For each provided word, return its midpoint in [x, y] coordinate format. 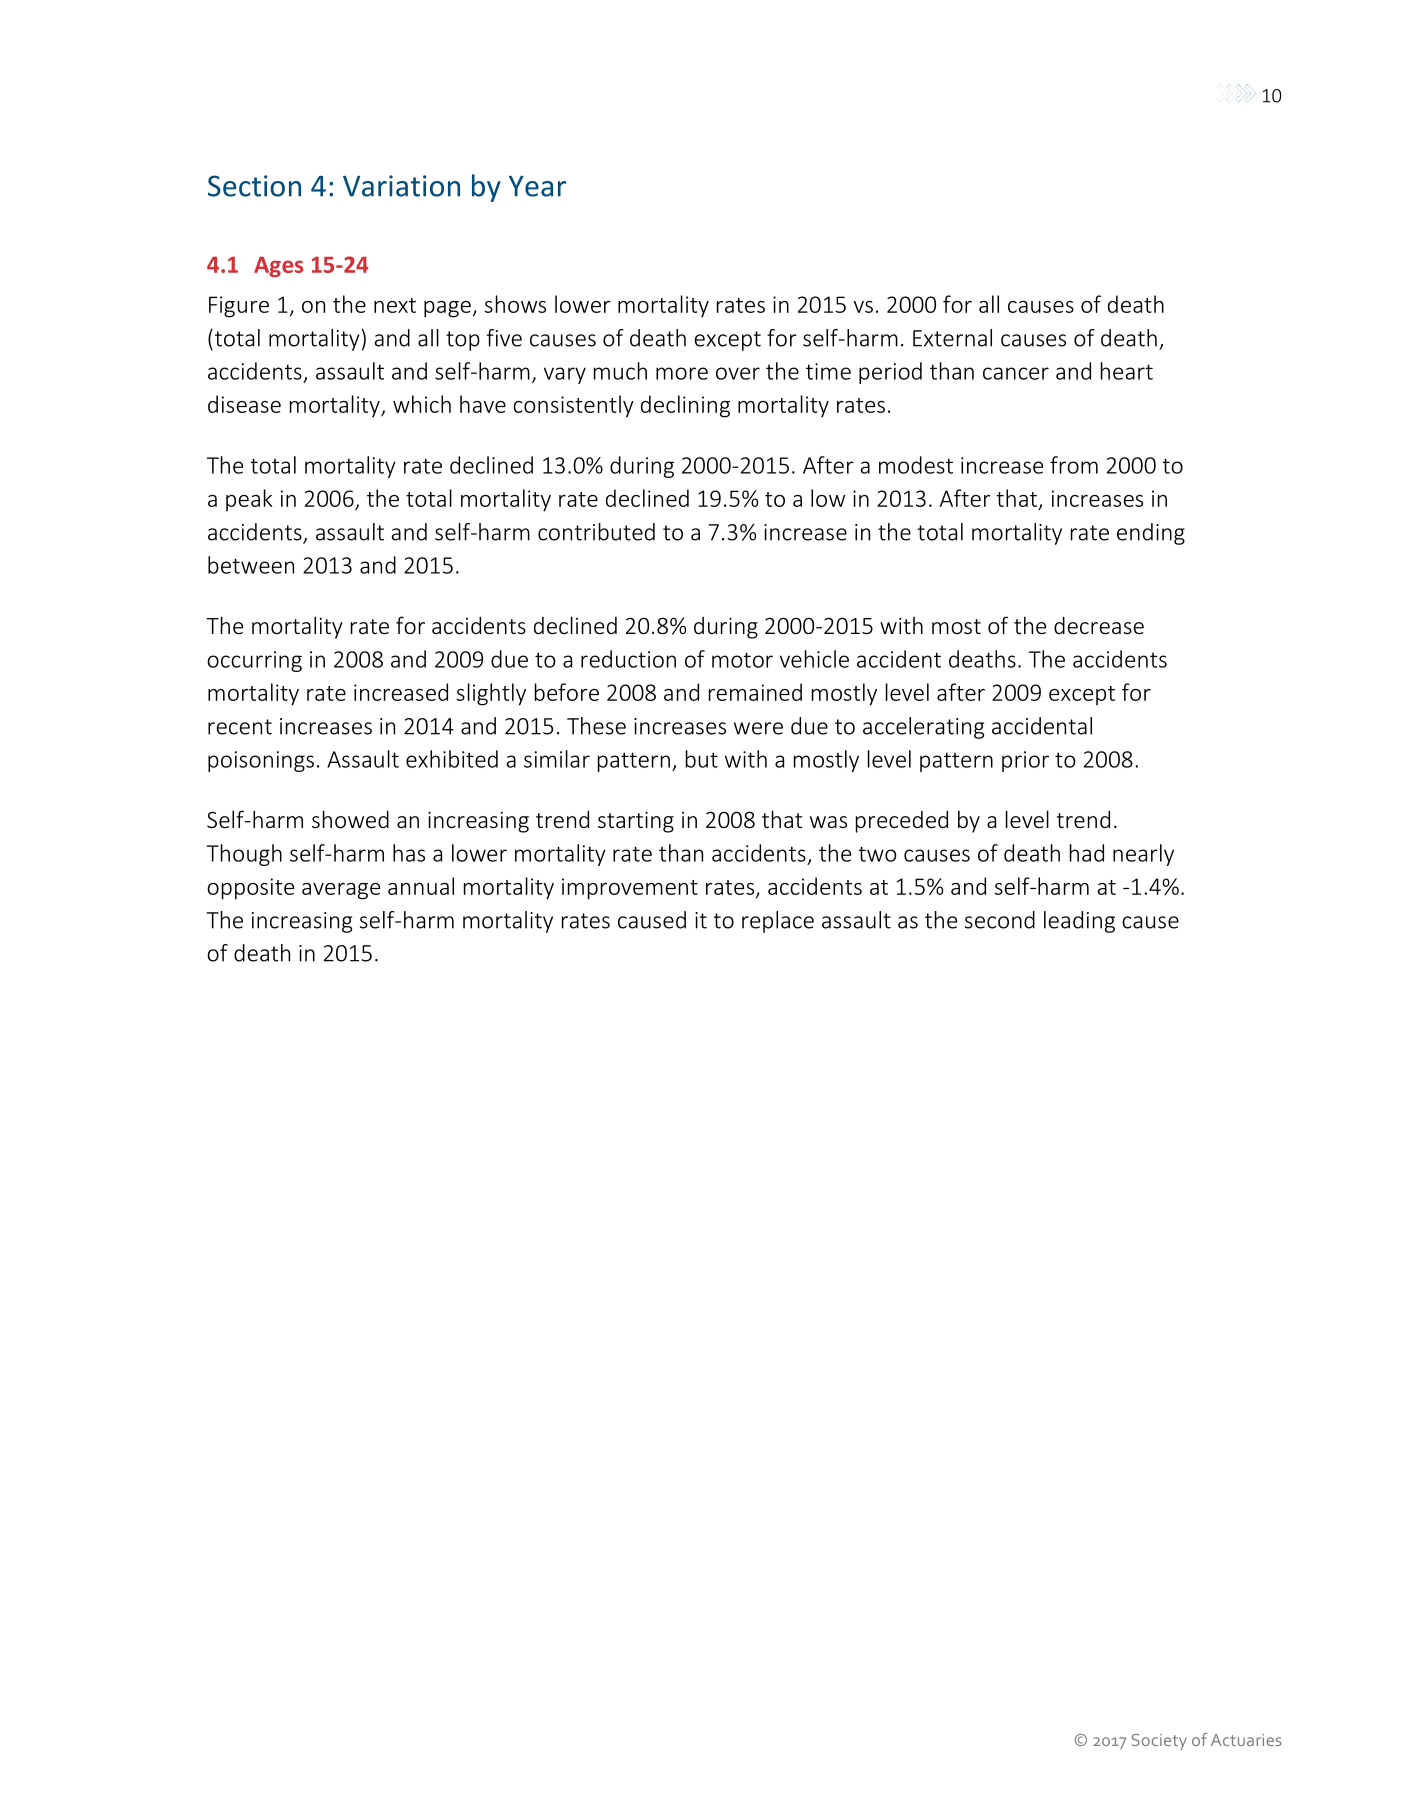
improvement [630, 889]
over [738, 373]
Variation [401, 186]
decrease [1099, 625]
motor [742, 660]
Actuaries [1246, 1740]
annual [421, 886]
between [251, 565]
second [1000, 920]
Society [1159, 1742]
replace [778, 922]
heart [1127, 371]
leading [1079, 922]
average [341, 891]
